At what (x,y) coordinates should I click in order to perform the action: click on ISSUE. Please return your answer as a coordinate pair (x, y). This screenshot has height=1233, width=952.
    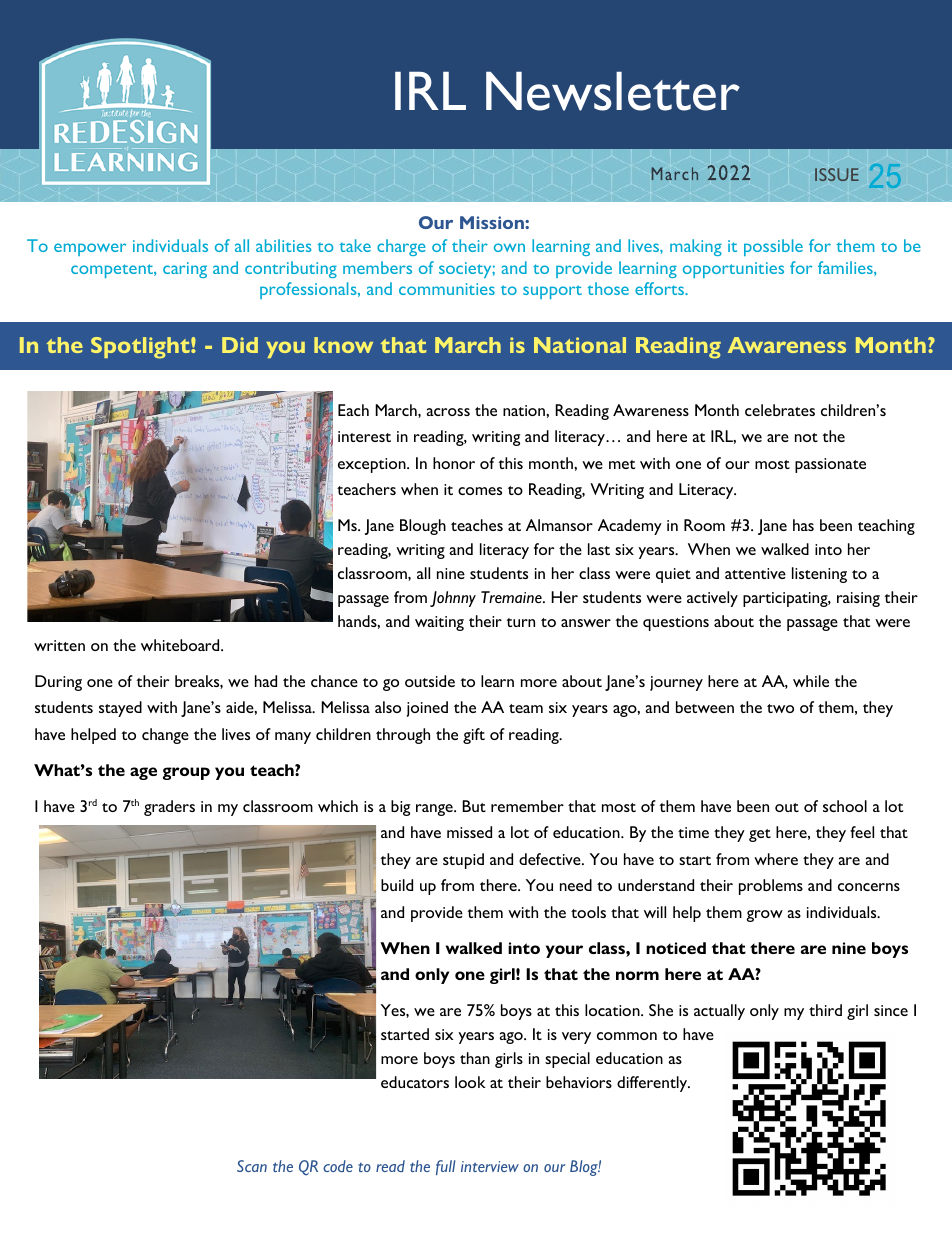
    Looking at the image, I should click on (837, 174).
